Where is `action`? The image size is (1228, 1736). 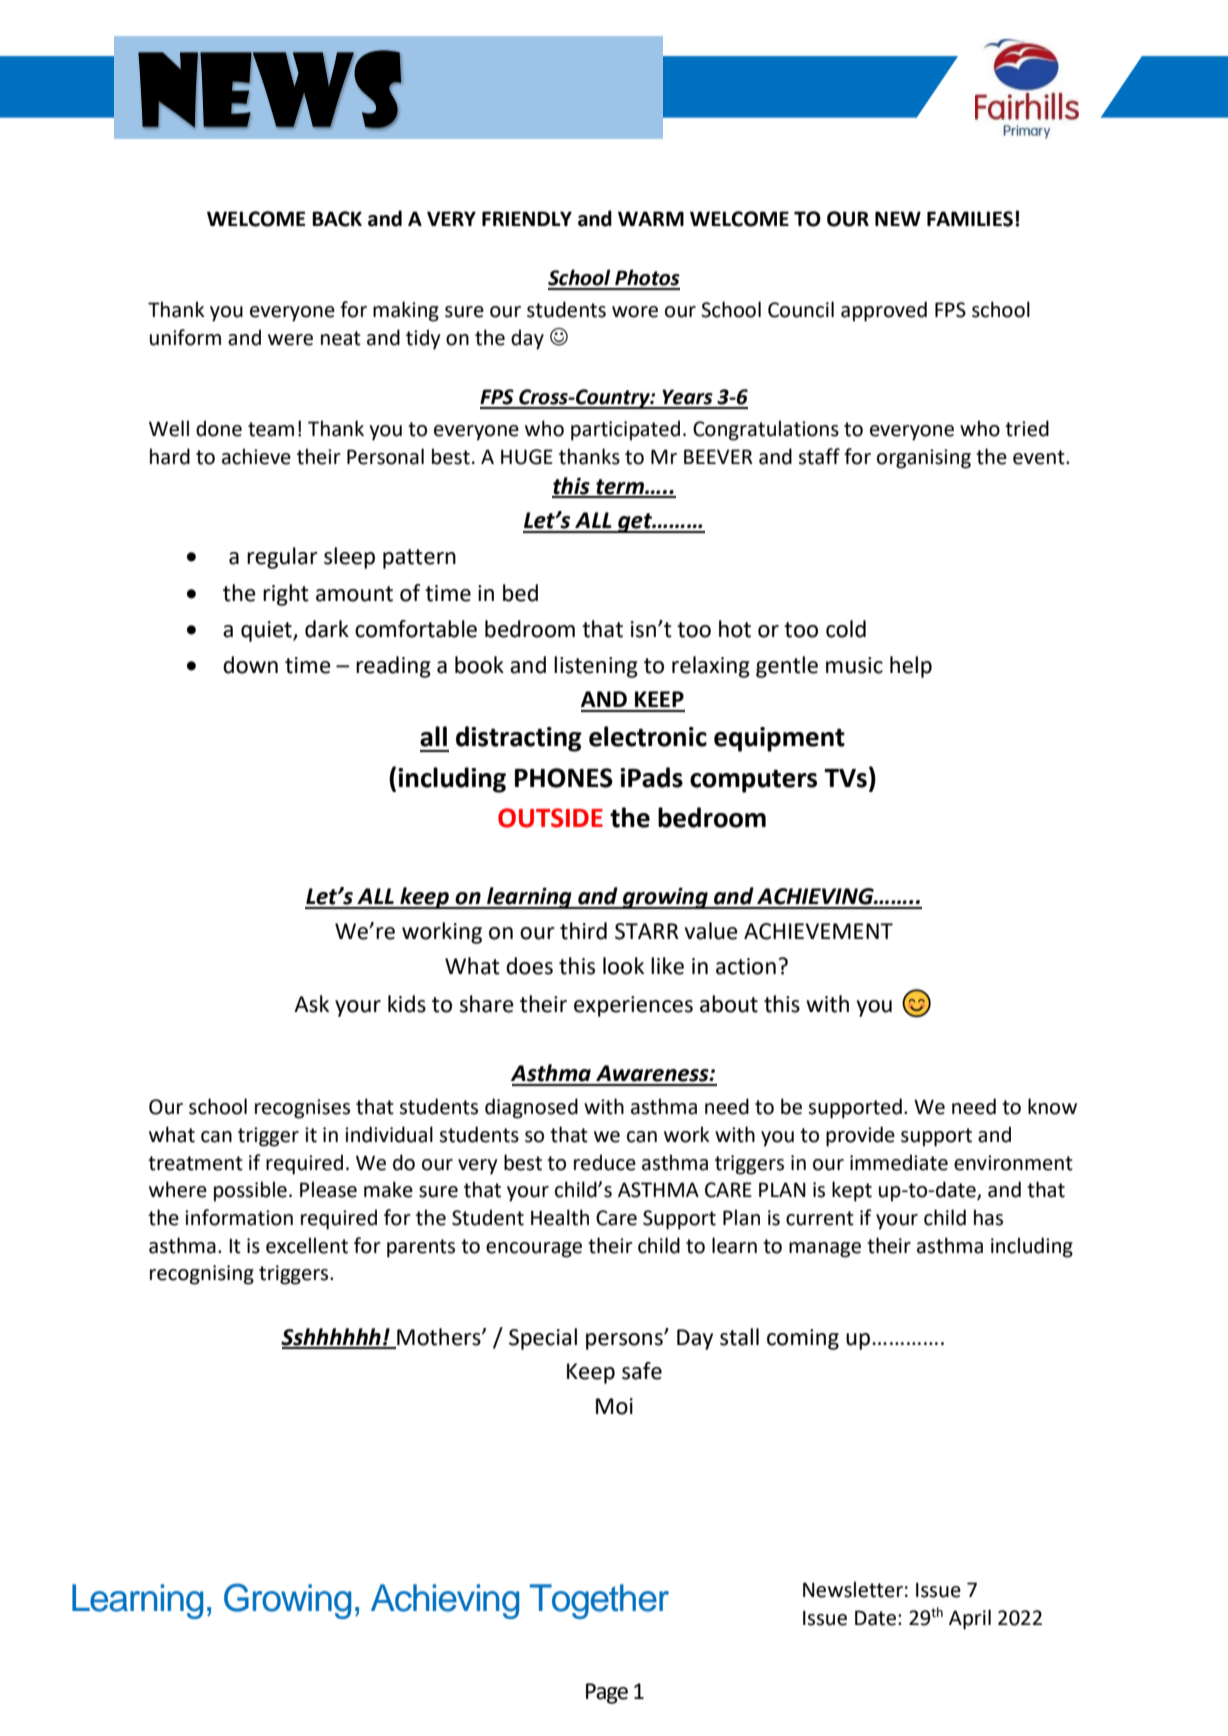 action is located at coordinates (746, 966).
